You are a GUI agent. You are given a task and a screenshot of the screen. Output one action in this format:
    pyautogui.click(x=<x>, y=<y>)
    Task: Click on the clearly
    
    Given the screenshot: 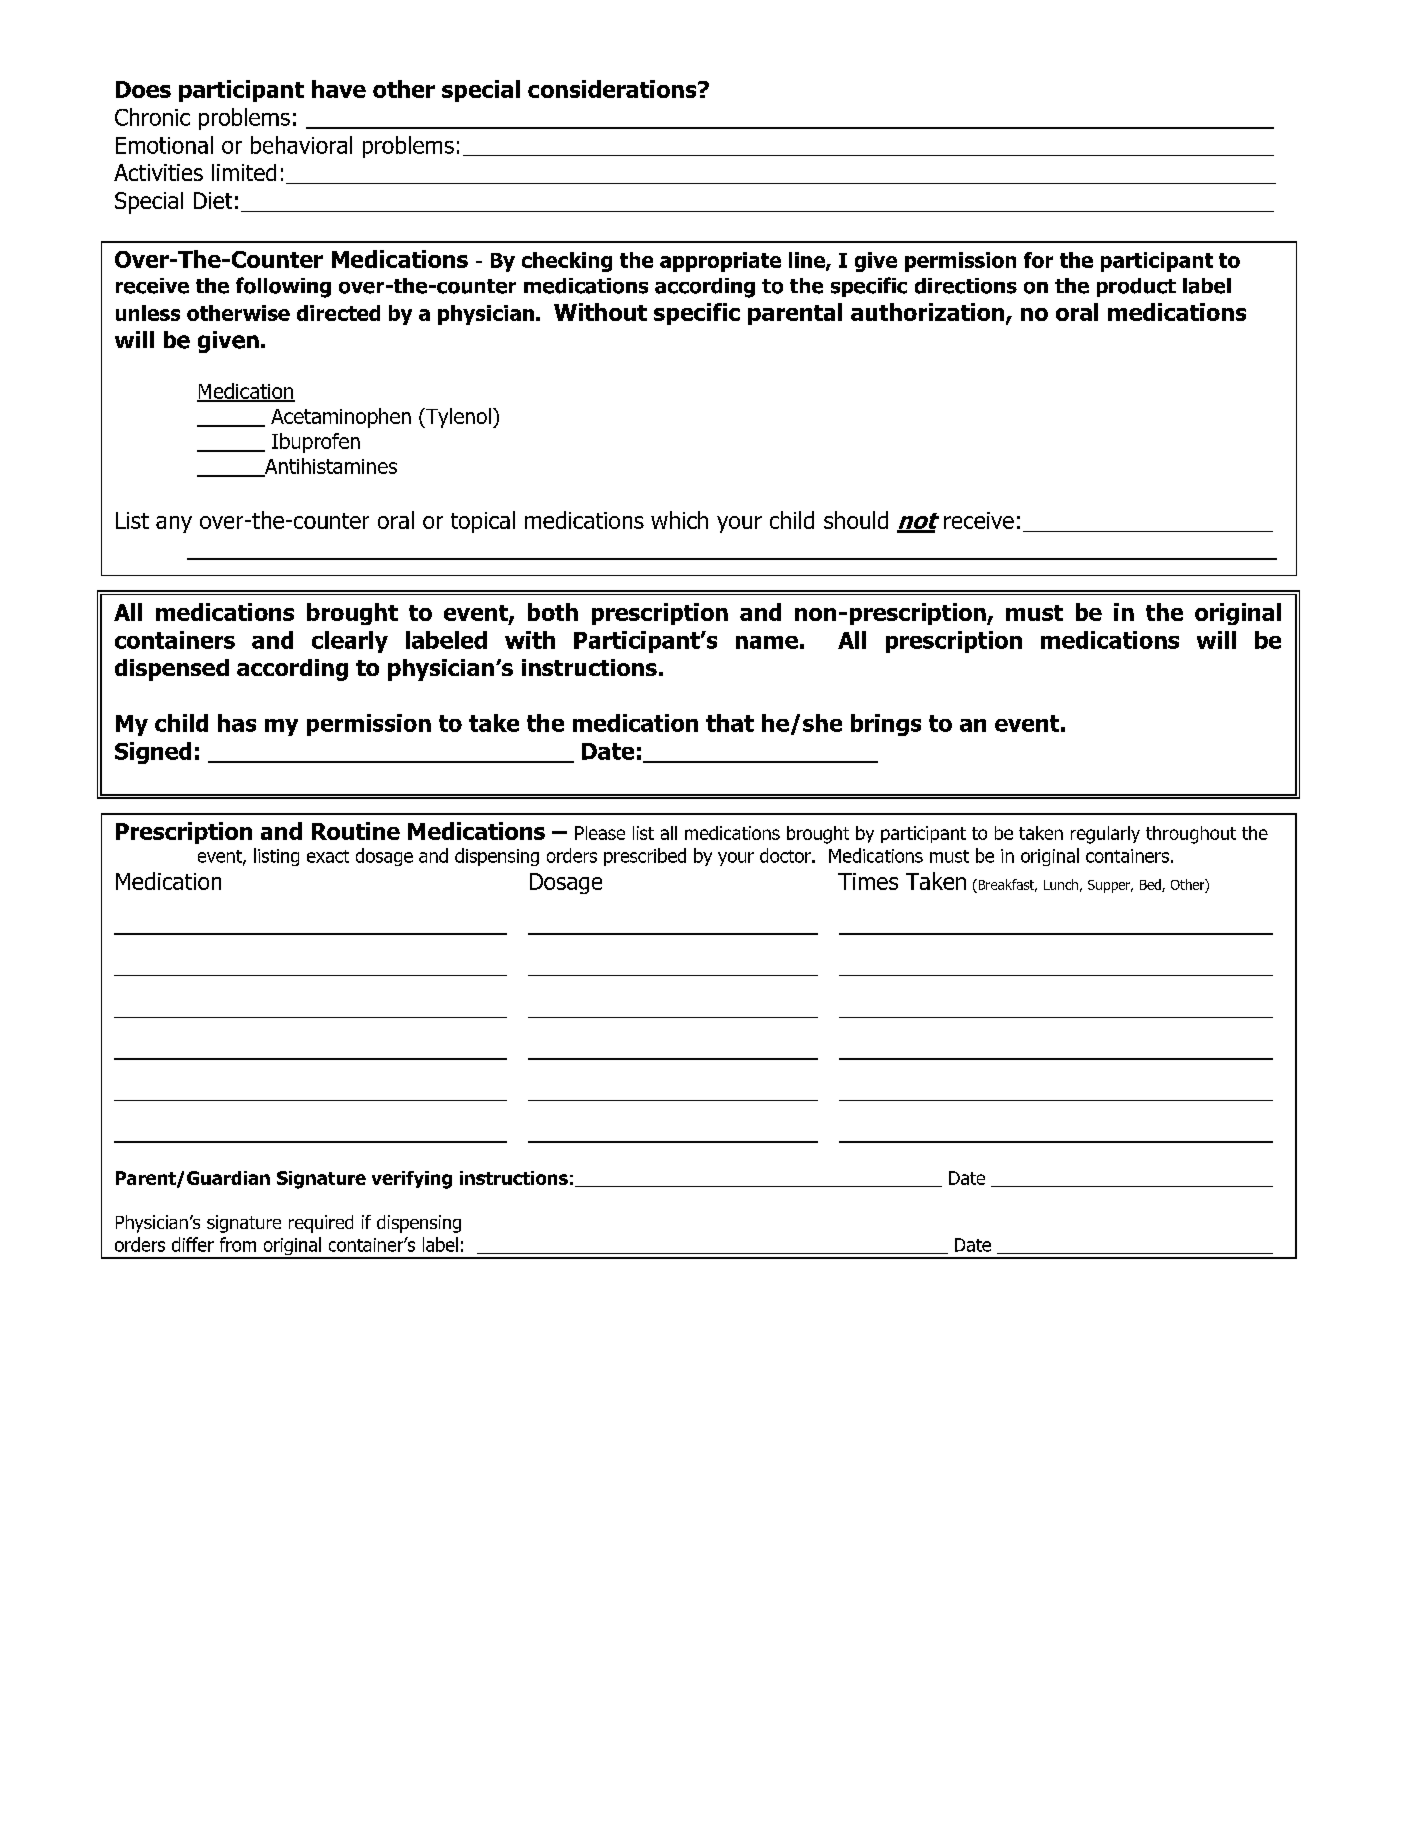 What is the action you would take?
    pyautogui.click(x=350, y=642)
